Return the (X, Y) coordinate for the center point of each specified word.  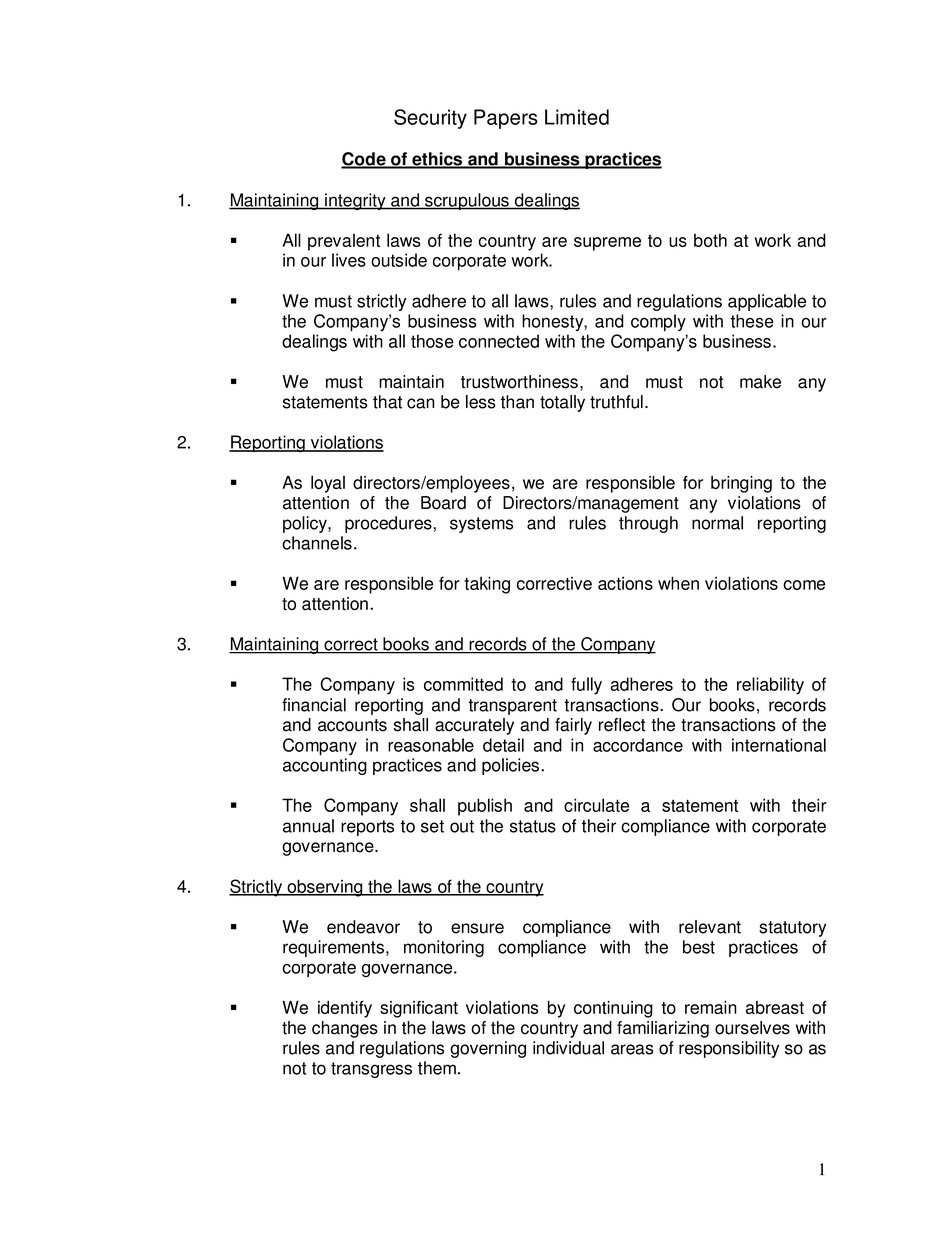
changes (345, 1029)
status (533, 826)
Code (364, 160)
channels (317, 543)
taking (487, 585)
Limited (577, 117)
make (760, 382)
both (710, 240)
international (779, 745)
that (387, 402)
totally (562, 403)
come (804, 585)
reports (367, 828)
